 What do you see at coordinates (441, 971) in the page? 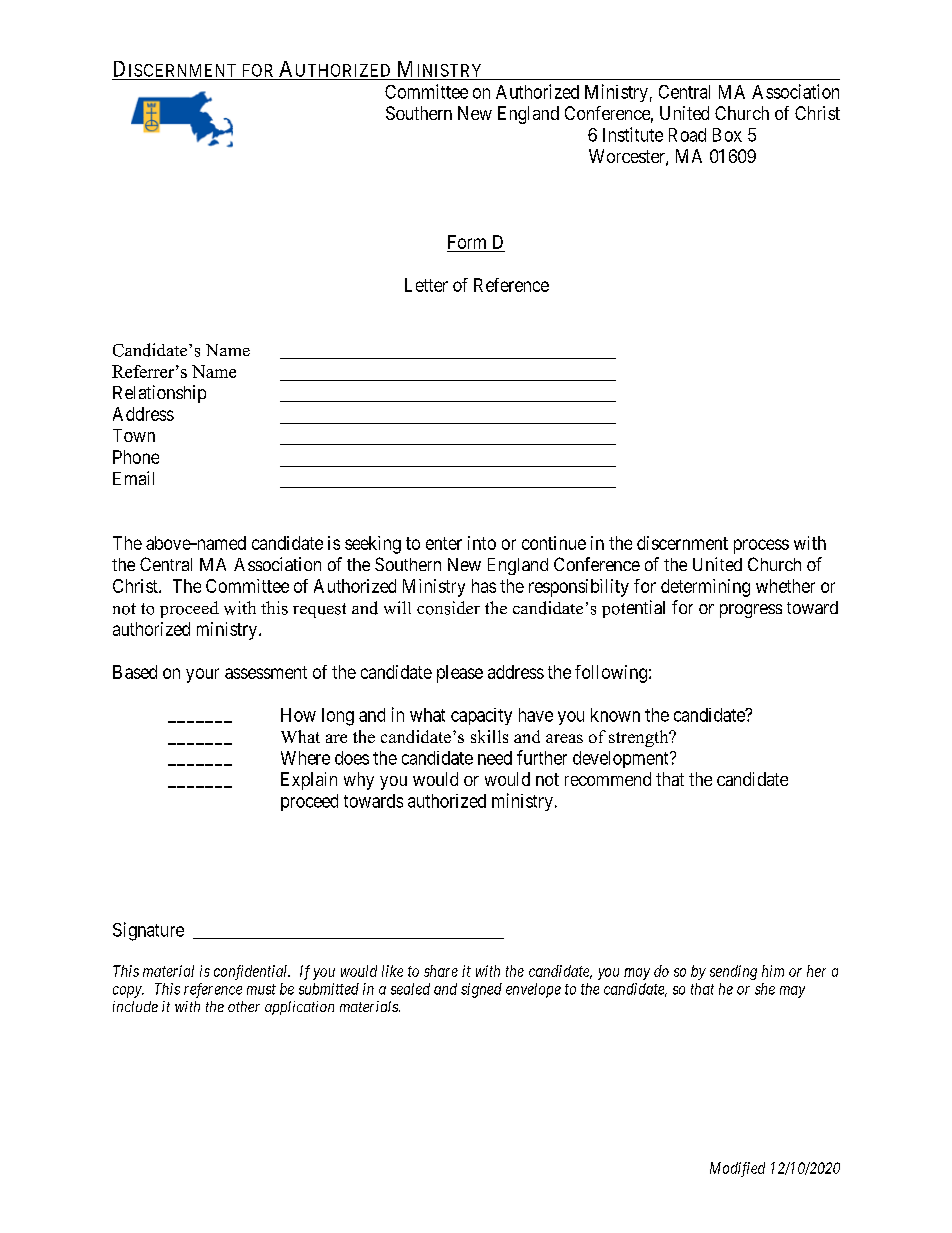
I see `share` at bounding box center [441, 971].
